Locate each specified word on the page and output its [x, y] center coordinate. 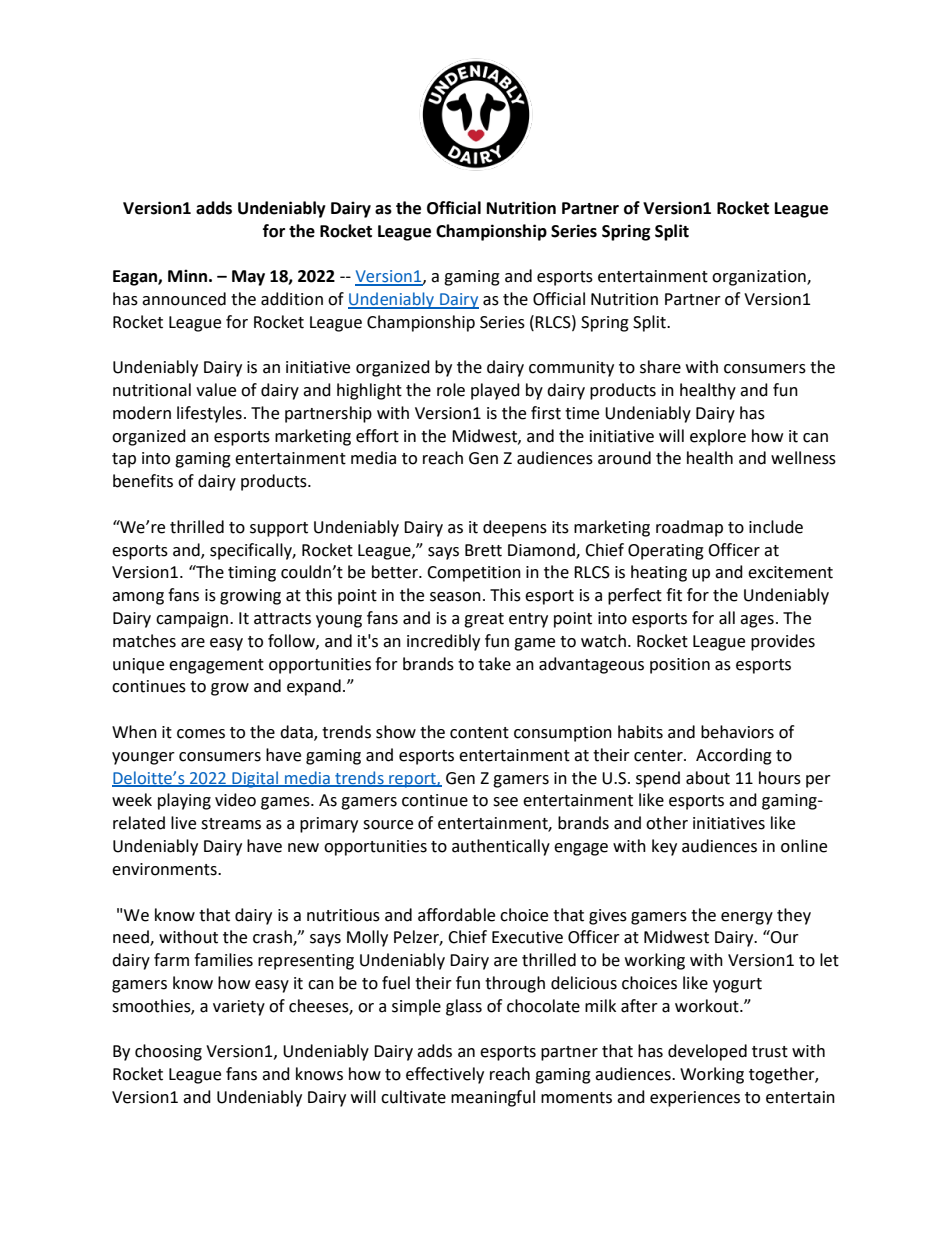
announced [184, 299]
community [571, 369]
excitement [790, 572]
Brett [483, 550]
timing [252, 574]
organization [760, 278]
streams [231, 824]
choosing [168, 1052]
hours [780, 778]
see [505, 802]
